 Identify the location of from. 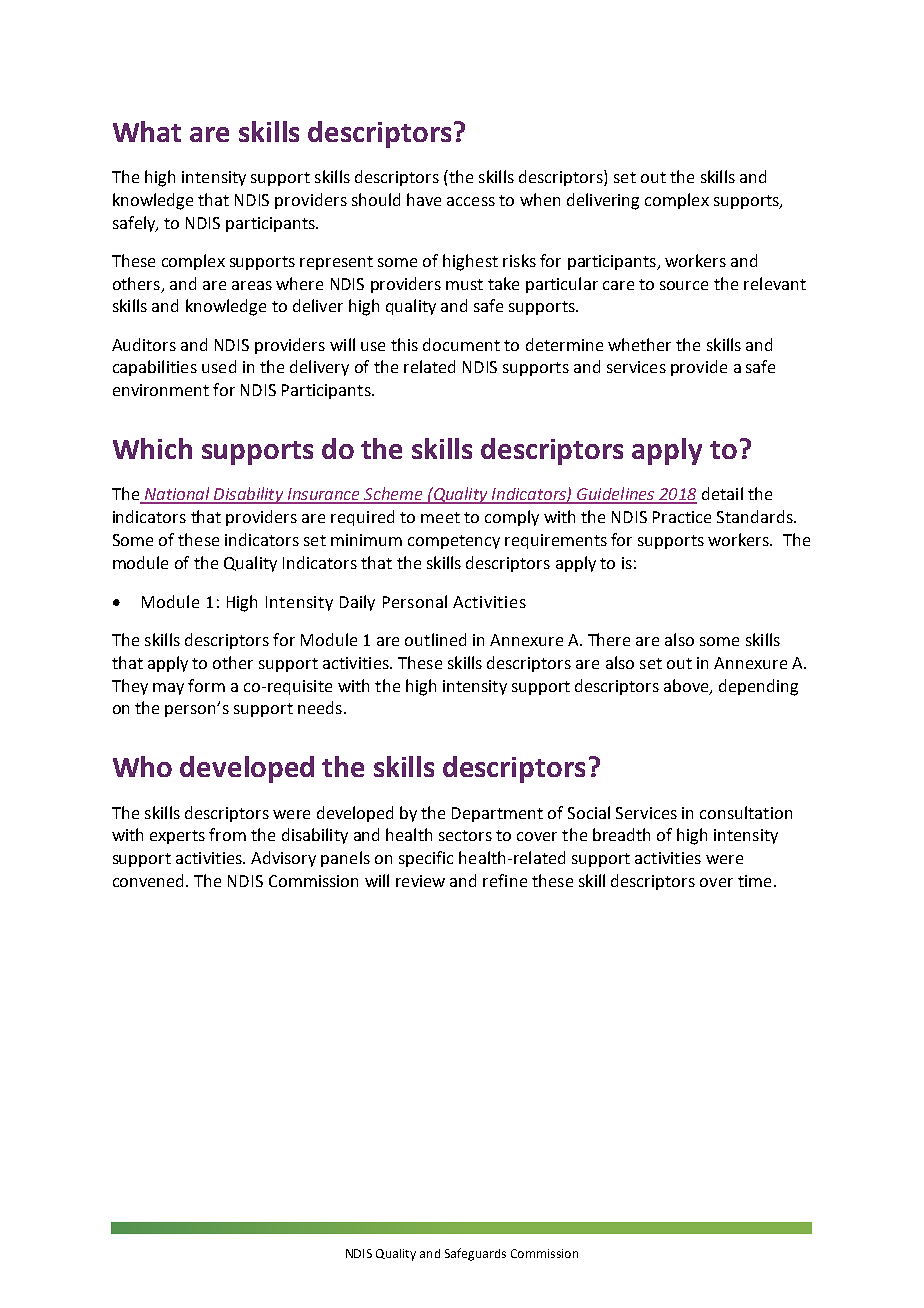
(227, 834).
